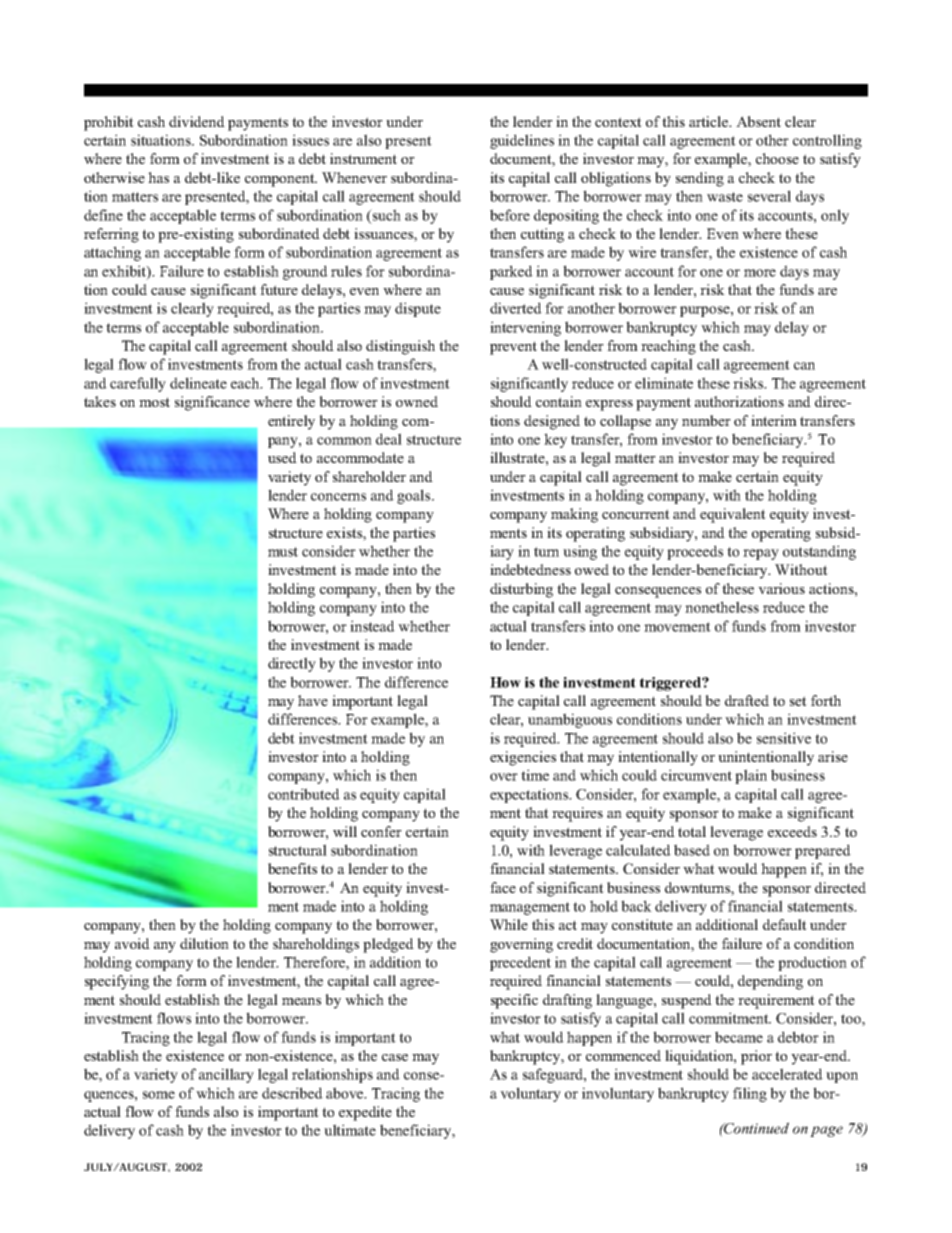  What do you see at coordinates (282, 457) in the screenshot?
I see `used` at bounding box center [282, 457].
